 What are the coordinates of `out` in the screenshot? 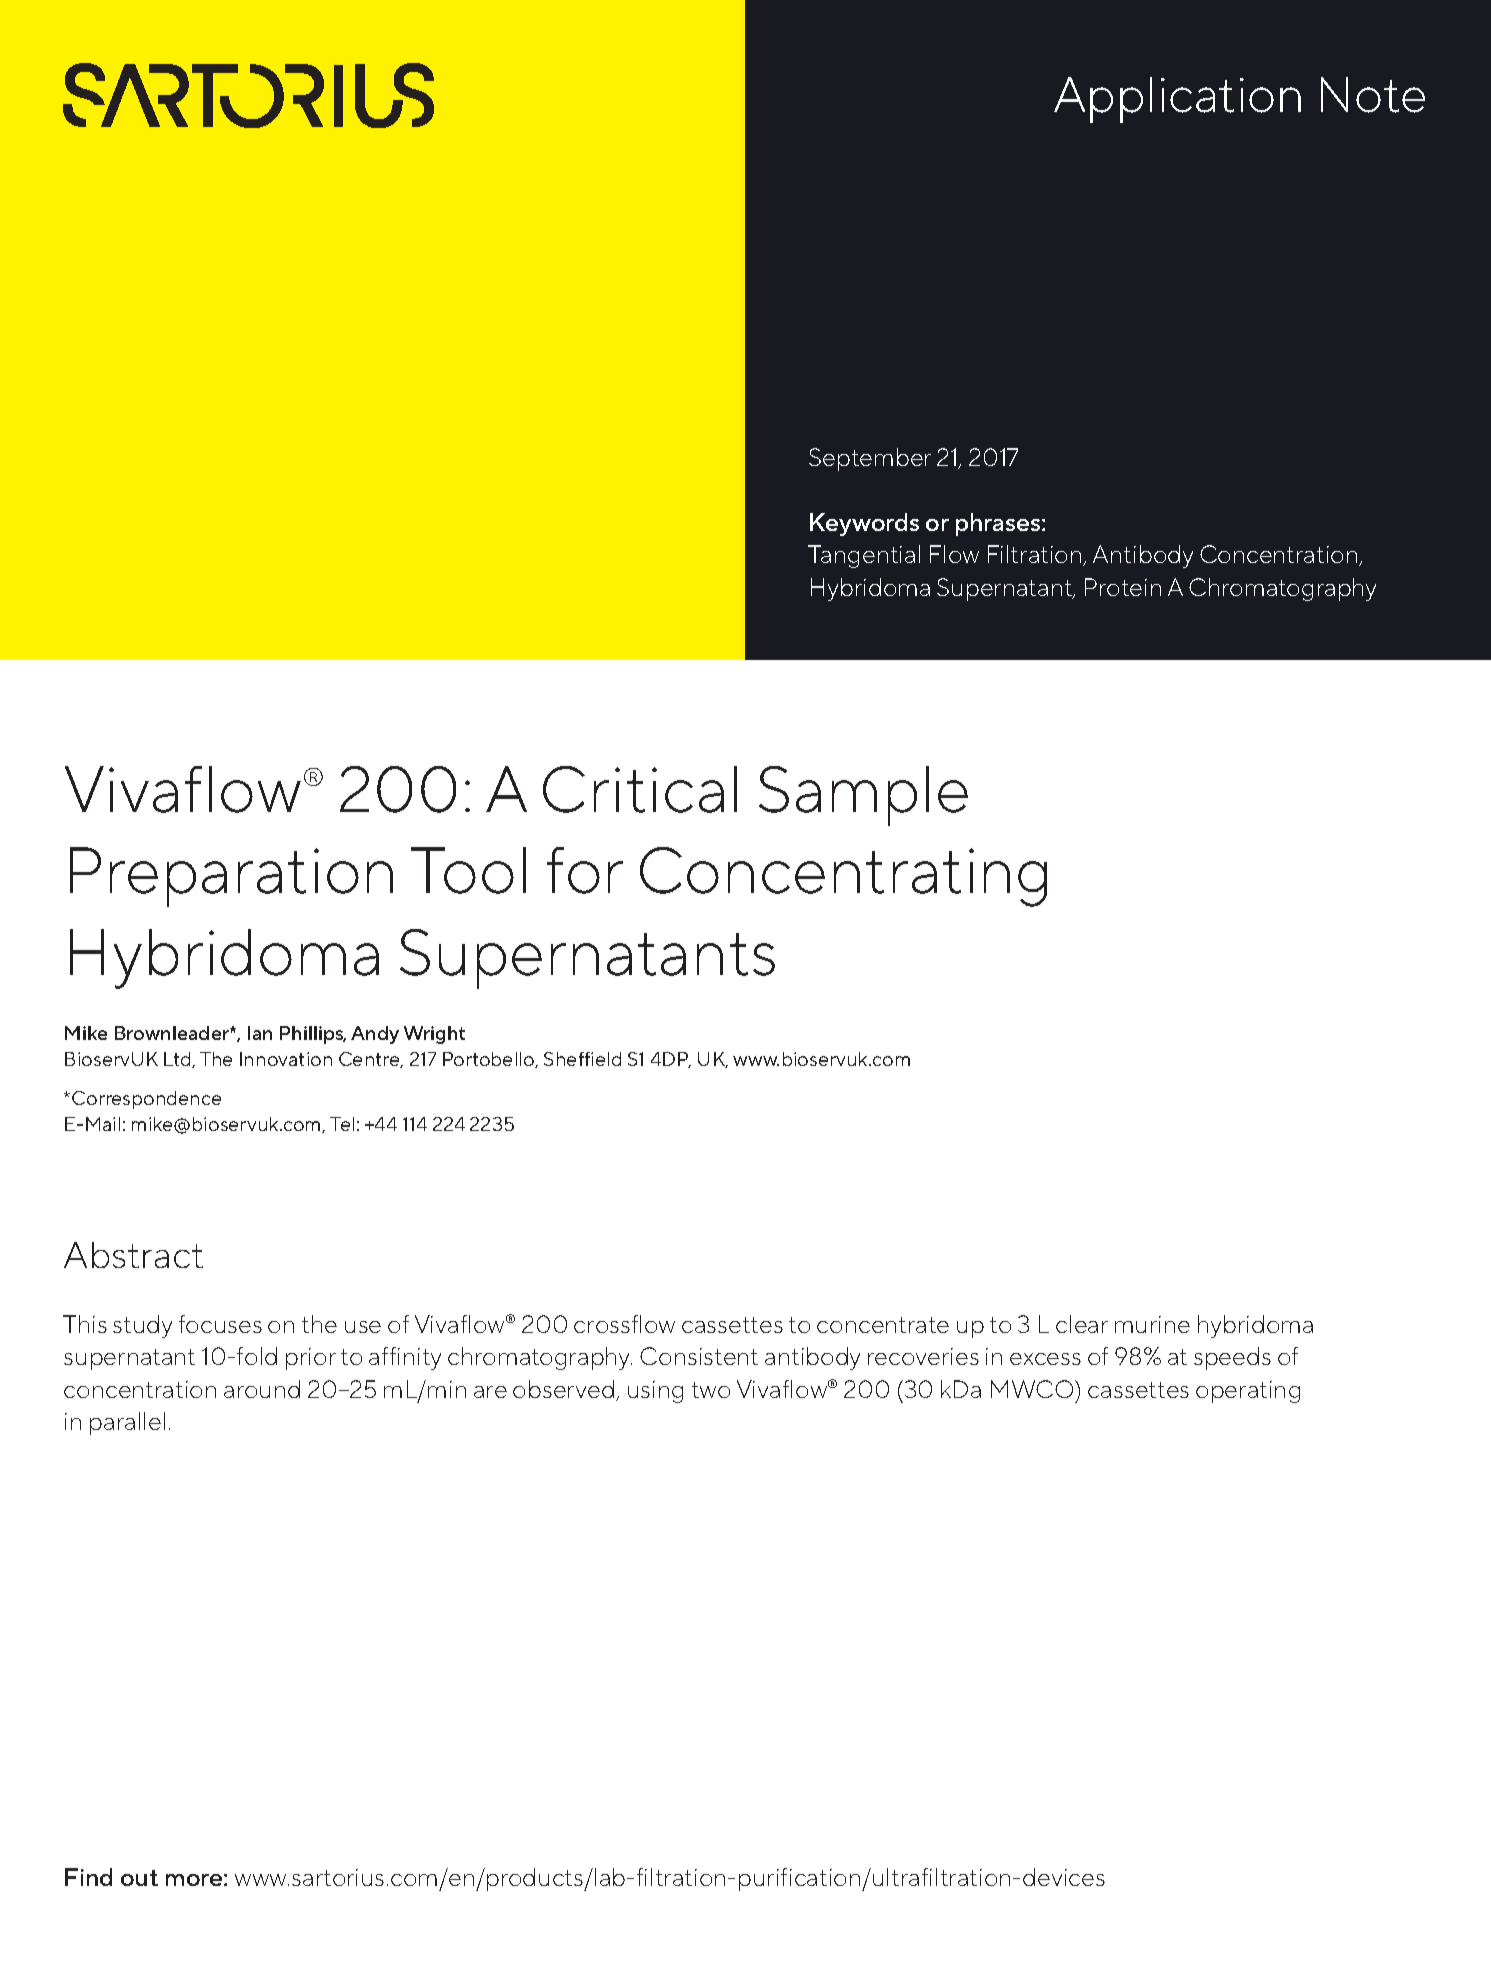 It's located at (139, 1878).
